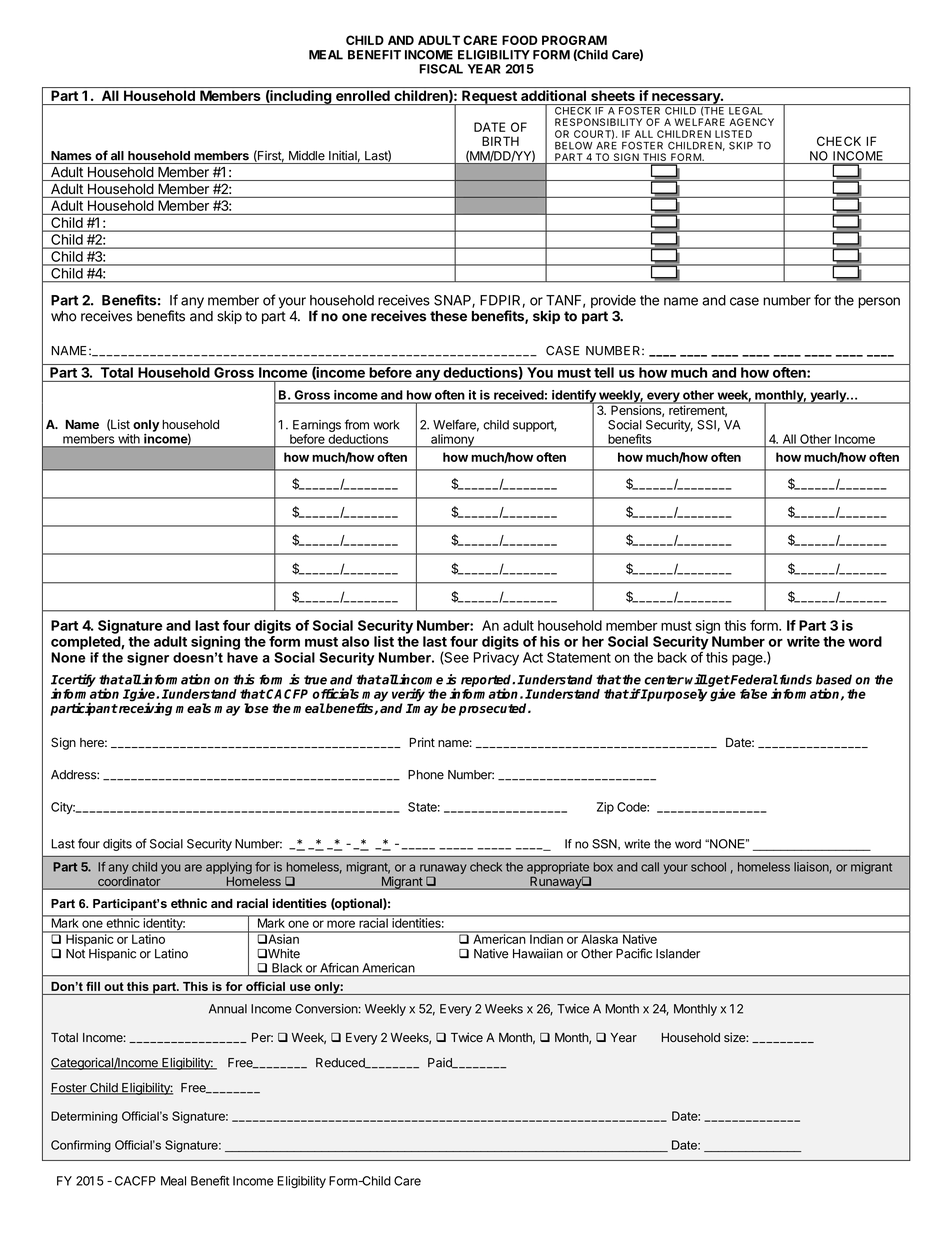  I want to click on who, so click(64, 316).
